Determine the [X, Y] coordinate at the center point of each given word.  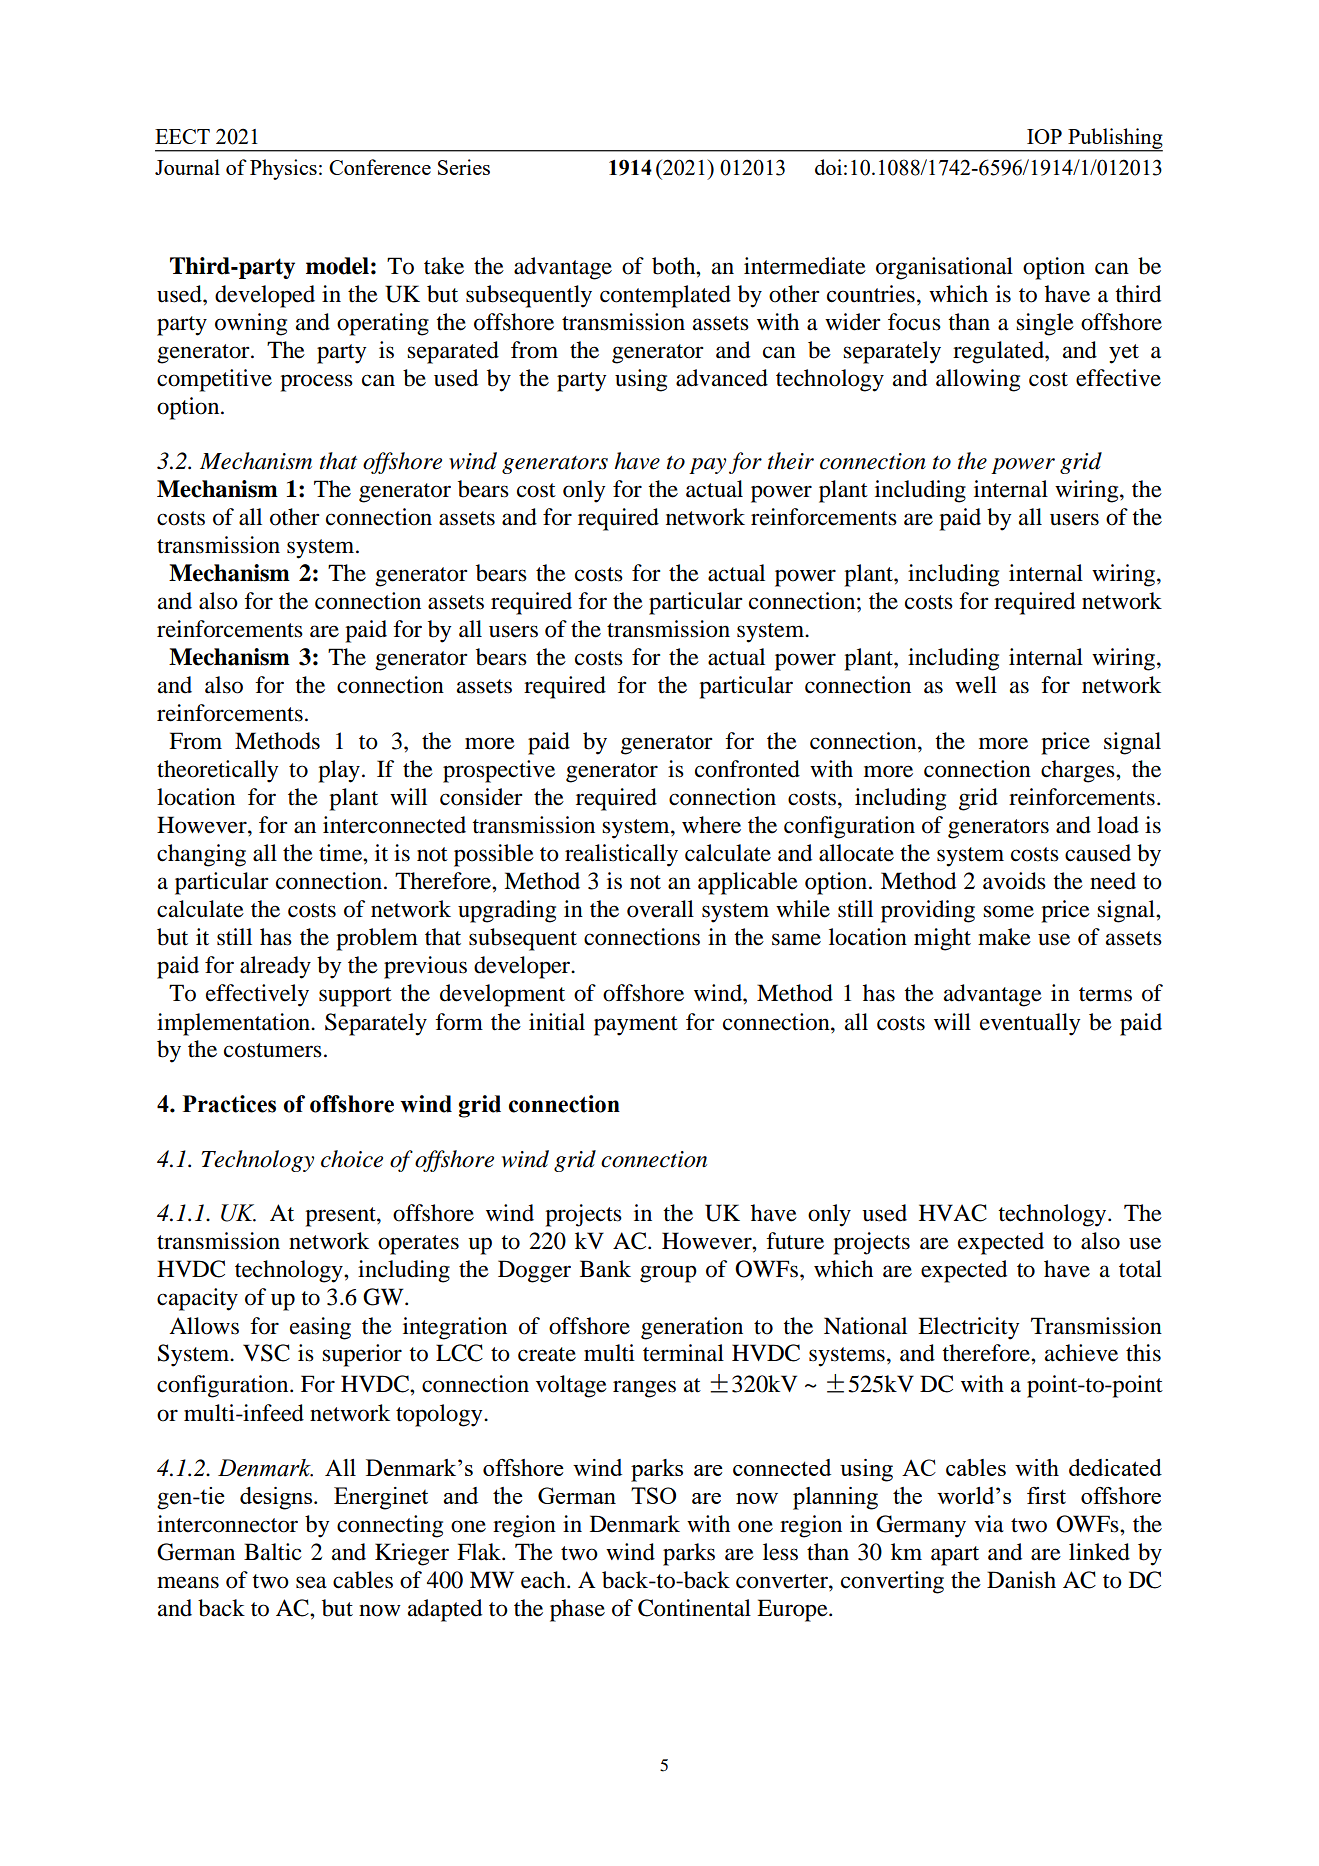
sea [311, 1582]
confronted [747, 769]
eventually [1030, 1024]
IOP [1044, 136]
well [976, 685]
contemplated [665, 296]
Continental [694, 1608]
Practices [229, 1104]
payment [636, 1026]
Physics [283, 169]
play [339, 771]
